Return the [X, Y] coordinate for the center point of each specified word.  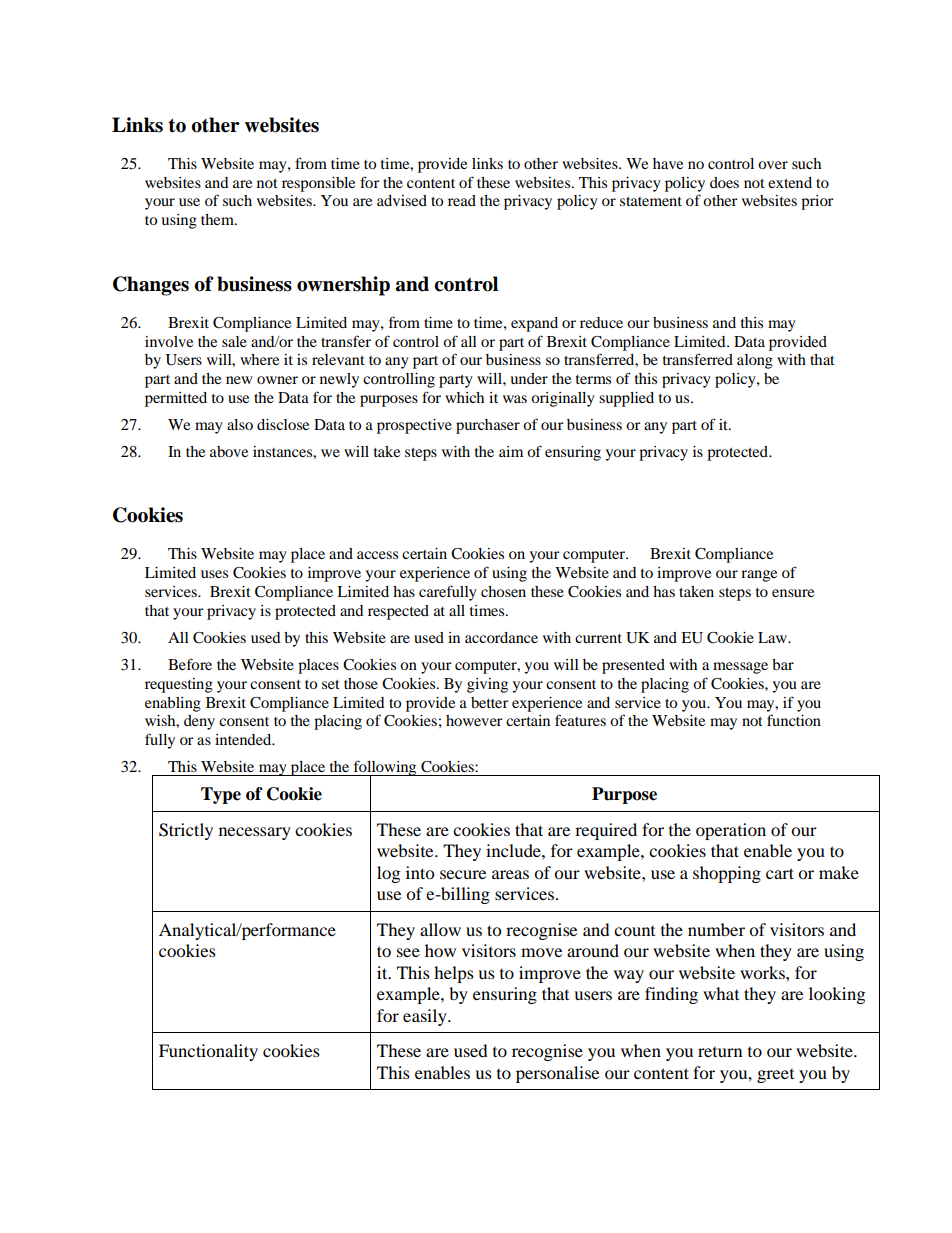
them [218, 219]
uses [214, 574]
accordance [501, 637]
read [462, 200]
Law [774, 637]
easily [426, 1017]
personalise [557, 1074]
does [724, 182]
